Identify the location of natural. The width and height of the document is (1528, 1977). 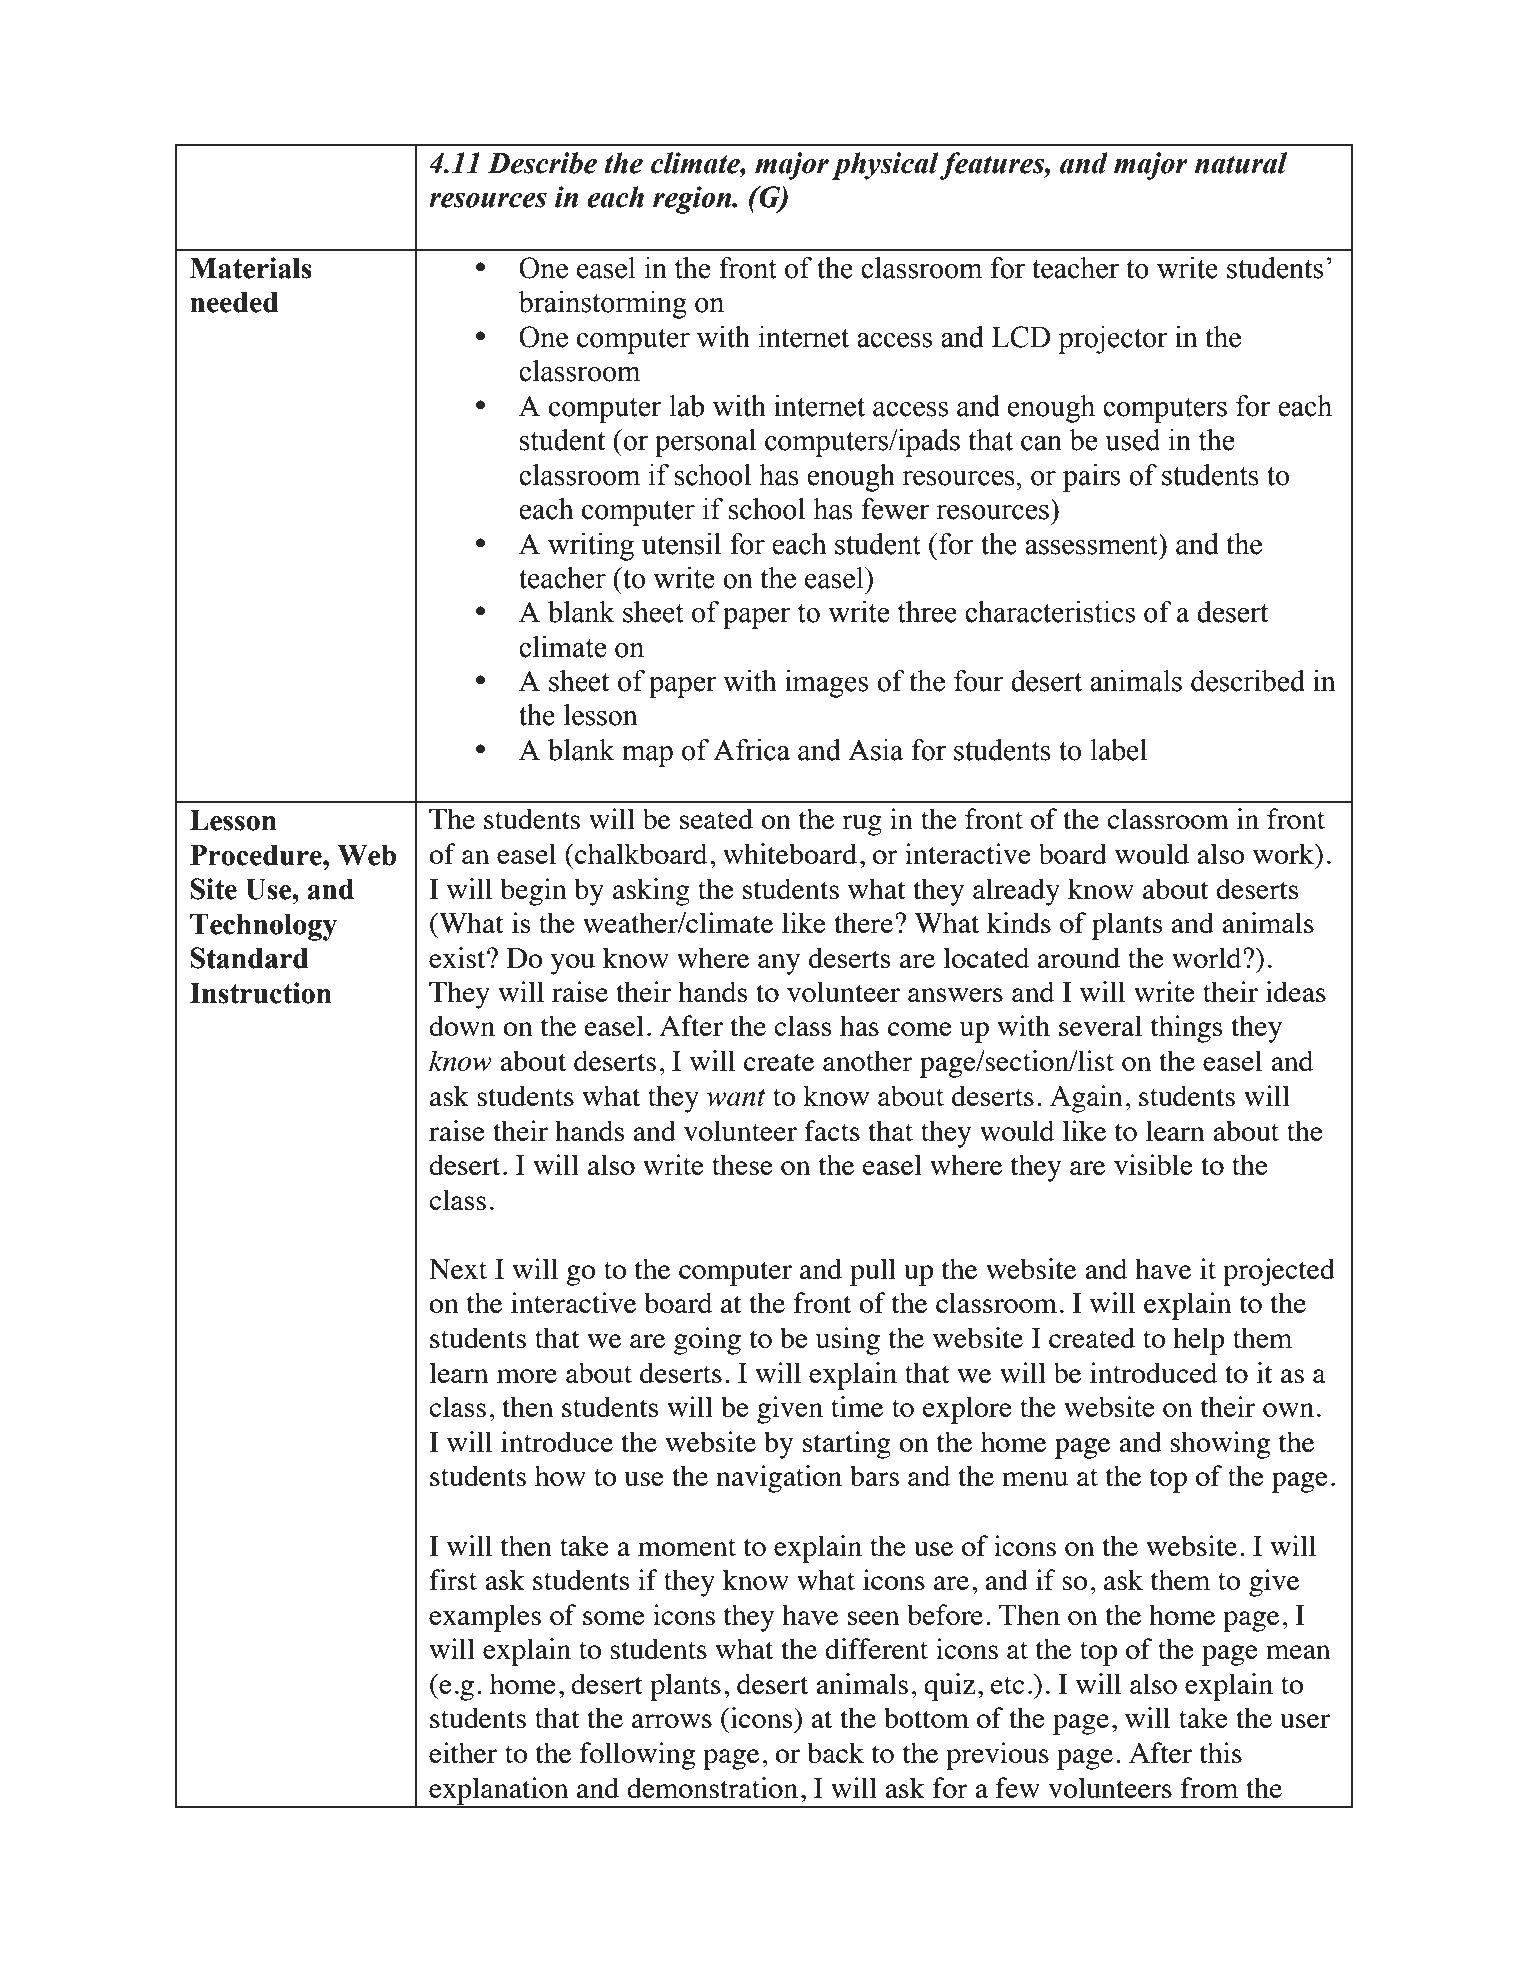
(1240, 163).
